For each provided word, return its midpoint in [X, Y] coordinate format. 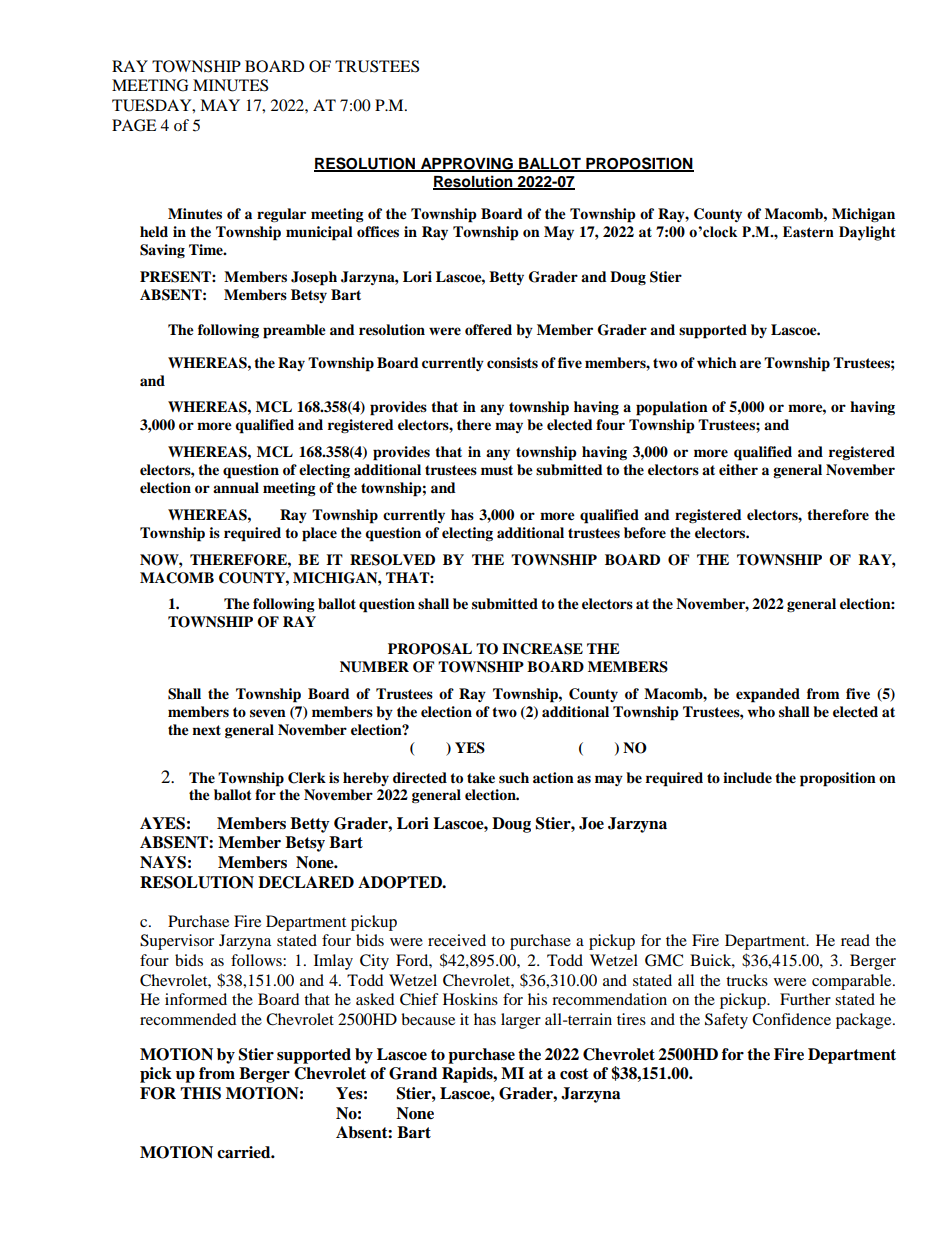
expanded [768, 695]
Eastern [808, 232]
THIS [200, 1093]
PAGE [134, 125]
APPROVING [467, 164]
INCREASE [542, 649]
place [319, 534]
